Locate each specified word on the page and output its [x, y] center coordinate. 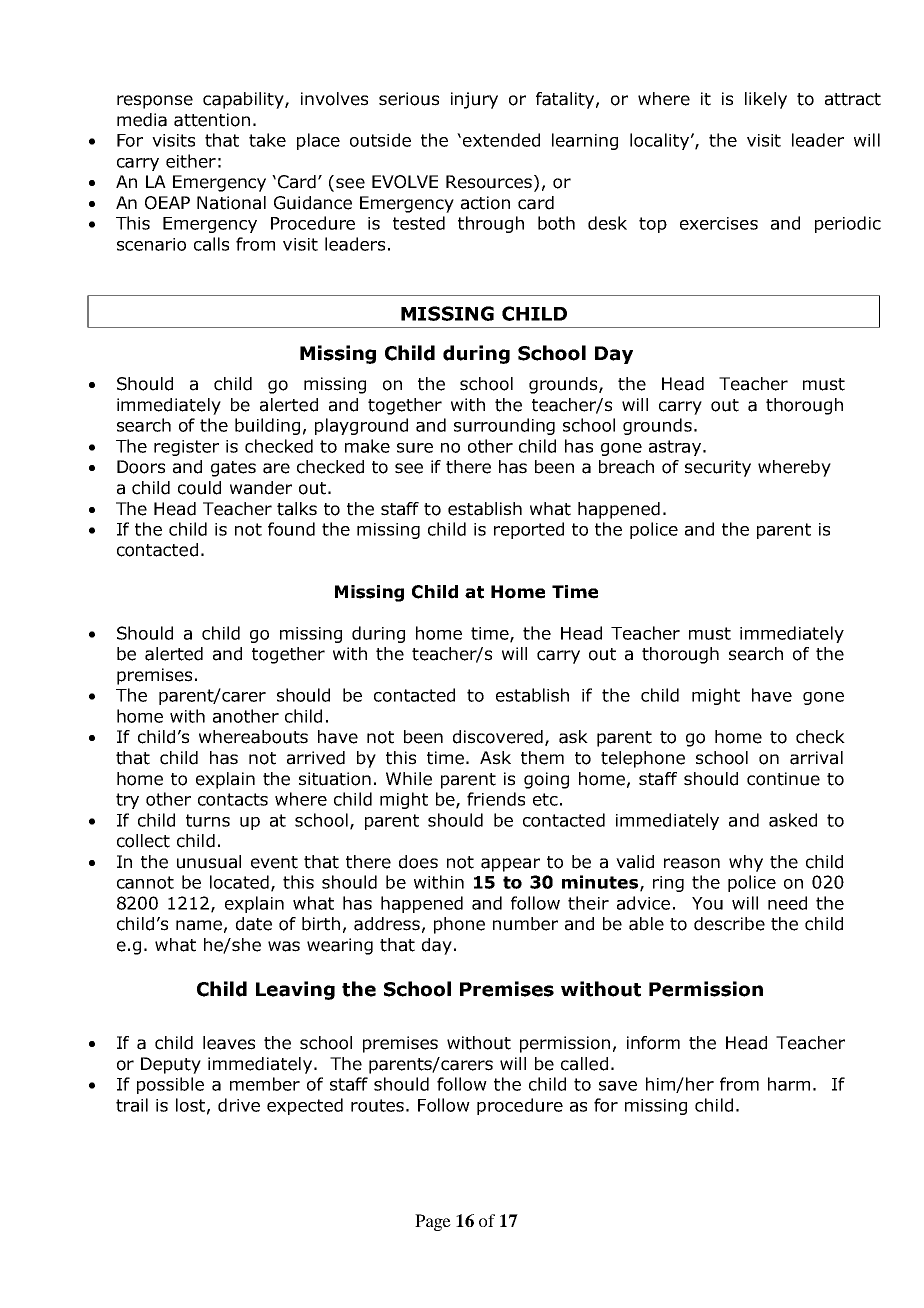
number [525, 924]
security [718, 468]
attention [212, 120]
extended [501, 140]
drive [239, 1105]
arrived [316, 758]
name [199, 925]
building [267, 426]
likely [766, 100]
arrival [816, 758]
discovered [498, 737]
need [787, 903]
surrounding [504, 426]
